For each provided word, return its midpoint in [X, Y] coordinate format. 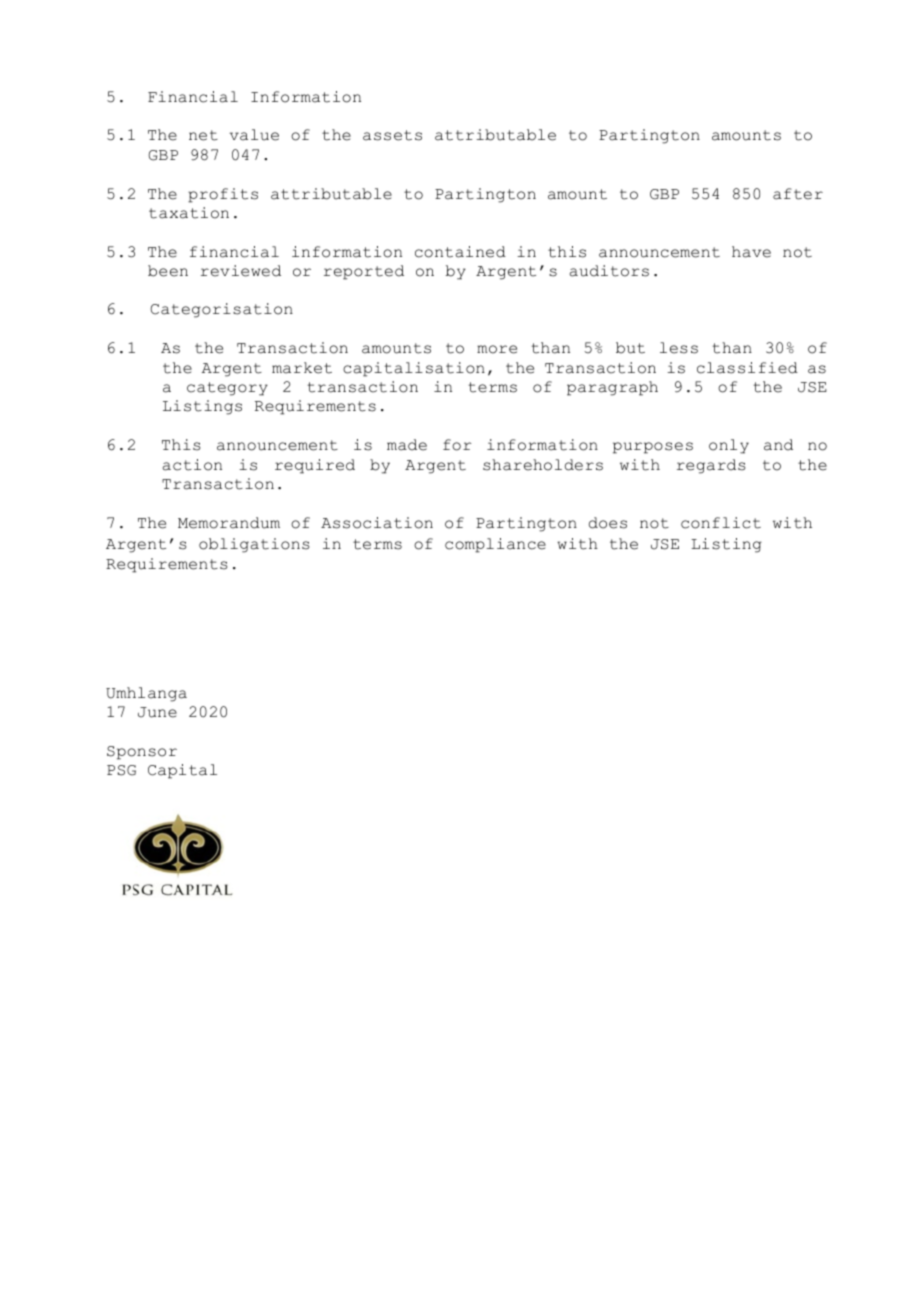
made [407, 445]
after [798, 194]
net [203, 135]
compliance [495, 545]
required [315, 466]
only [729, 446]
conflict [721, 523]
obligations [254, 545]
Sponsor [142, 753]
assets [392, 135]
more [497, 349]
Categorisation [222, 310]
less [679, 348]
